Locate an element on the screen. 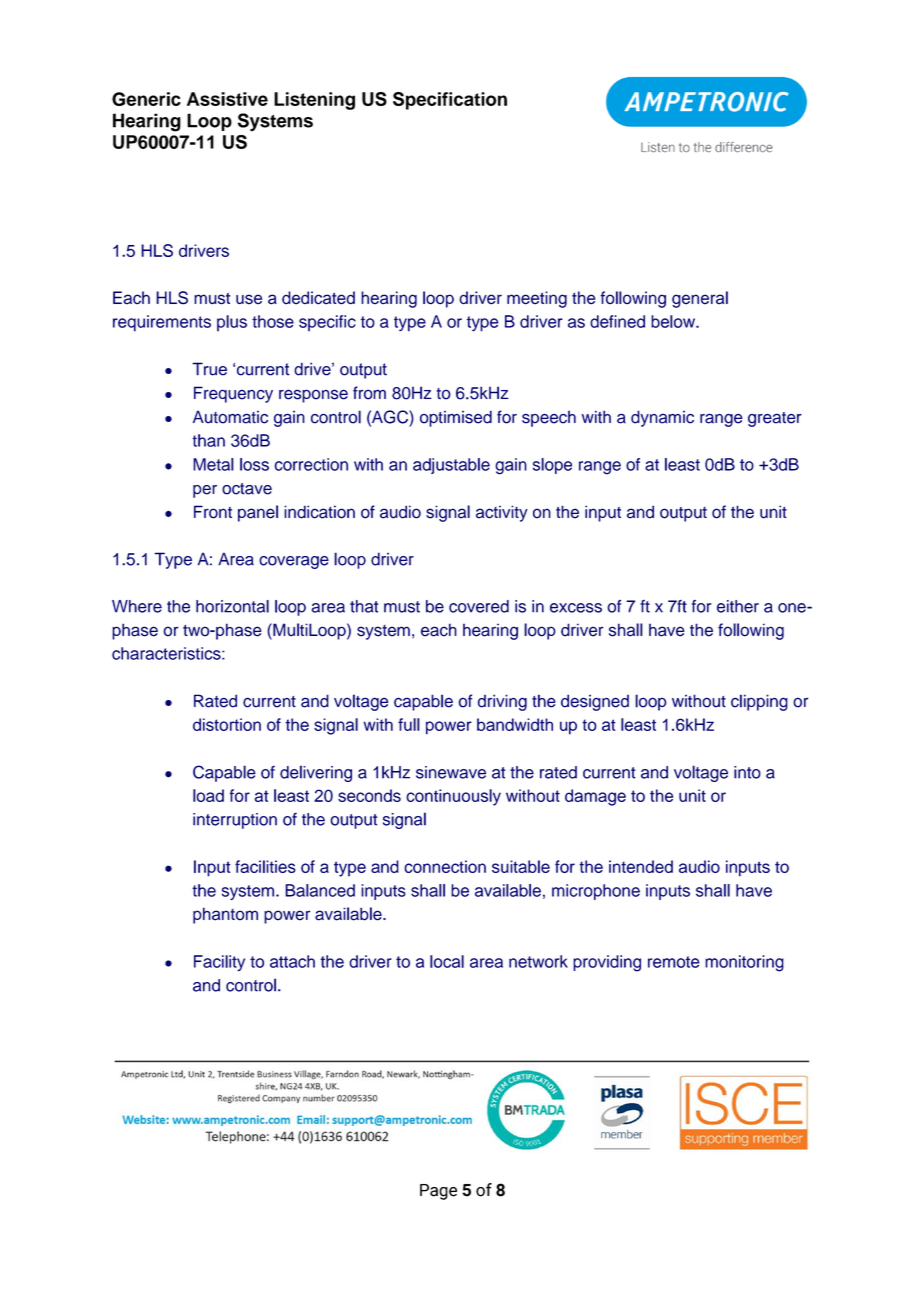 This screenshot has width=924, height=1308. general is located at coordinates (700, 299).
